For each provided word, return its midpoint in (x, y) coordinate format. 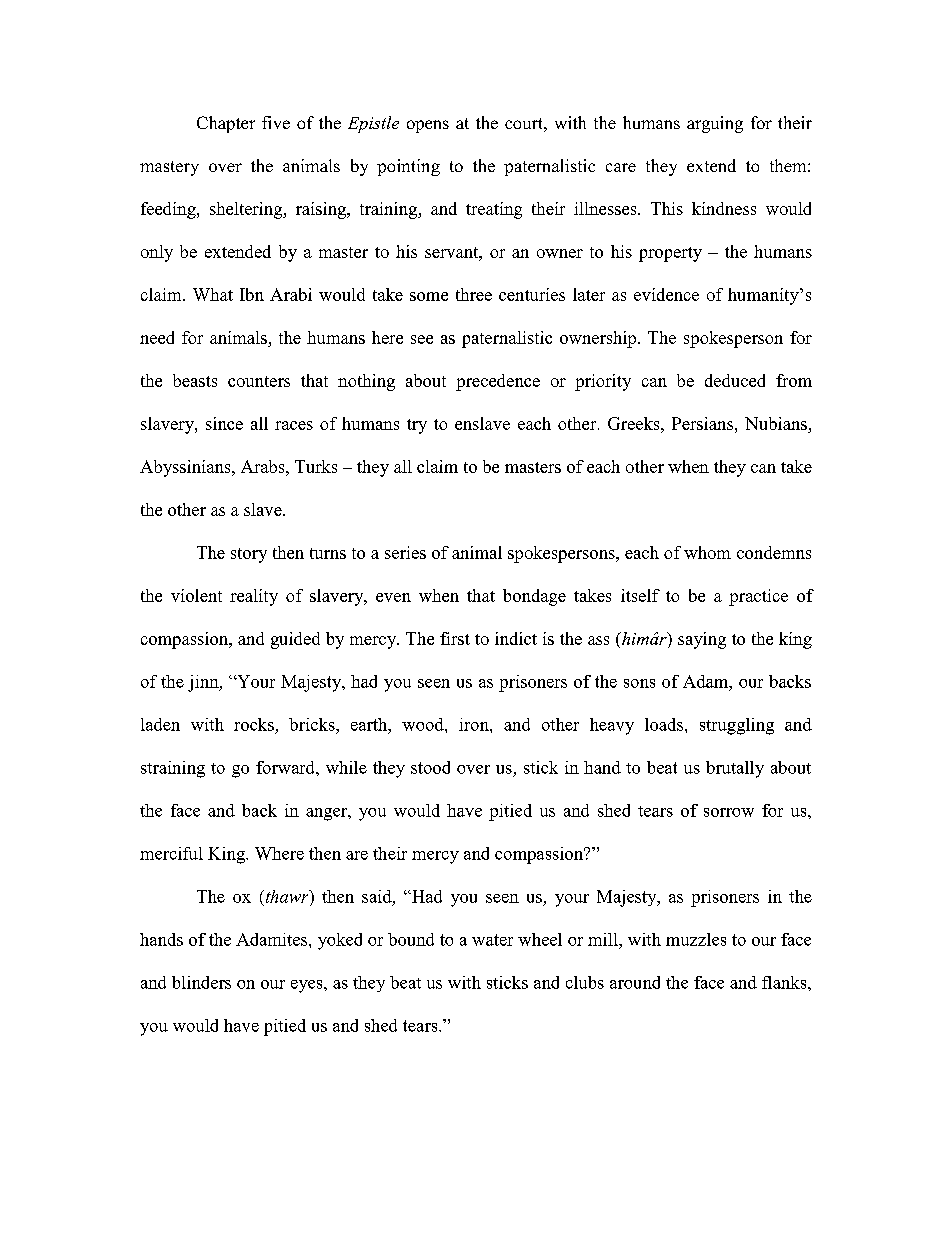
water (492, 940)
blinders (201, 982)
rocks (254, 724)
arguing (715, 124)
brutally (735, 769)
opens (428, 126)
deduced (735, 380)
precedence (498, 382)
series (405, 552)
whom (707, 552)
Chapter (226, 124)
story (249, 555)
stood (430, 767)
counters (259, 381)
